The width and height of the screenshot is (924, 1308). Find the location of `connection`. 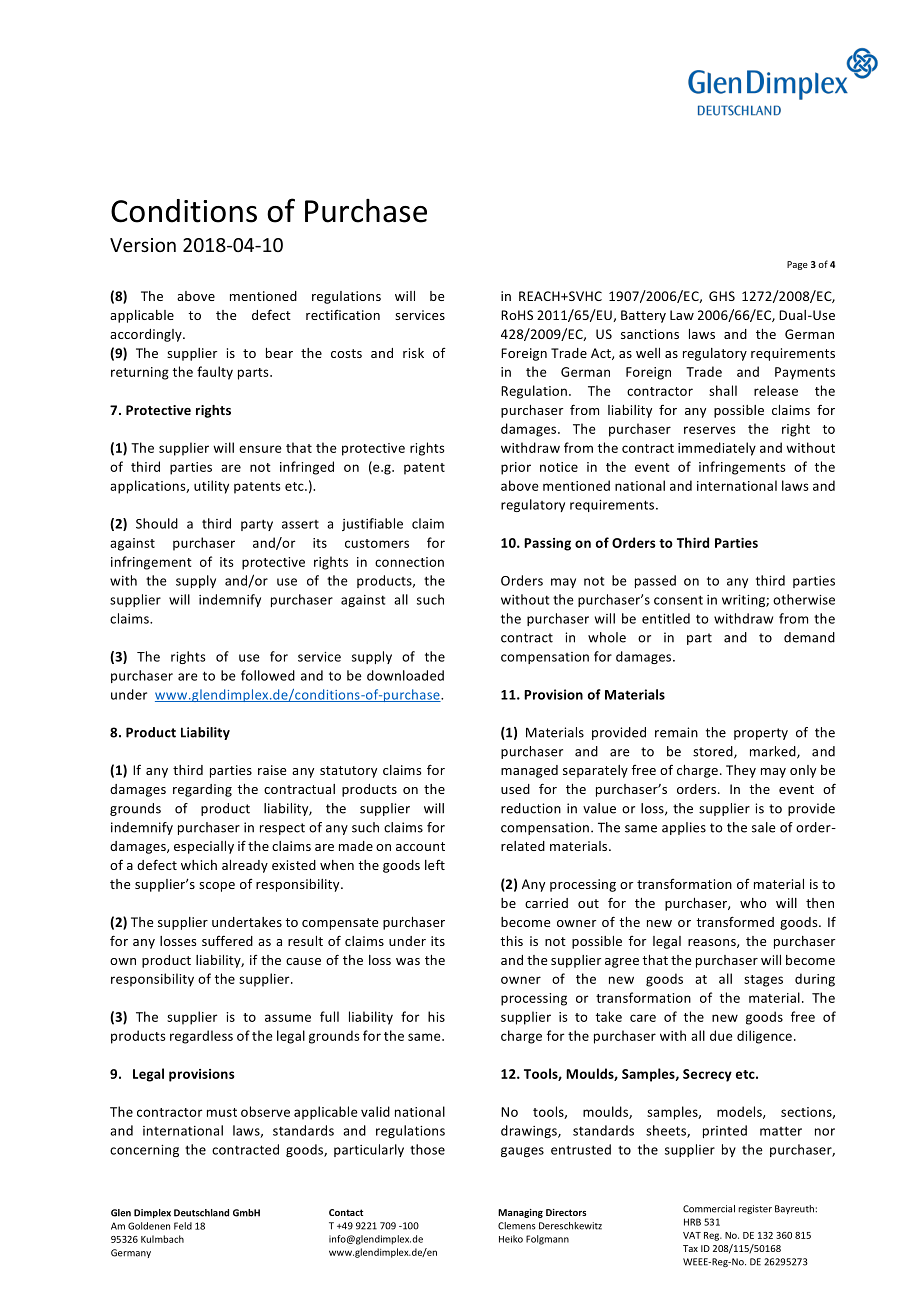

connection is located at coordinates (409, 562).
